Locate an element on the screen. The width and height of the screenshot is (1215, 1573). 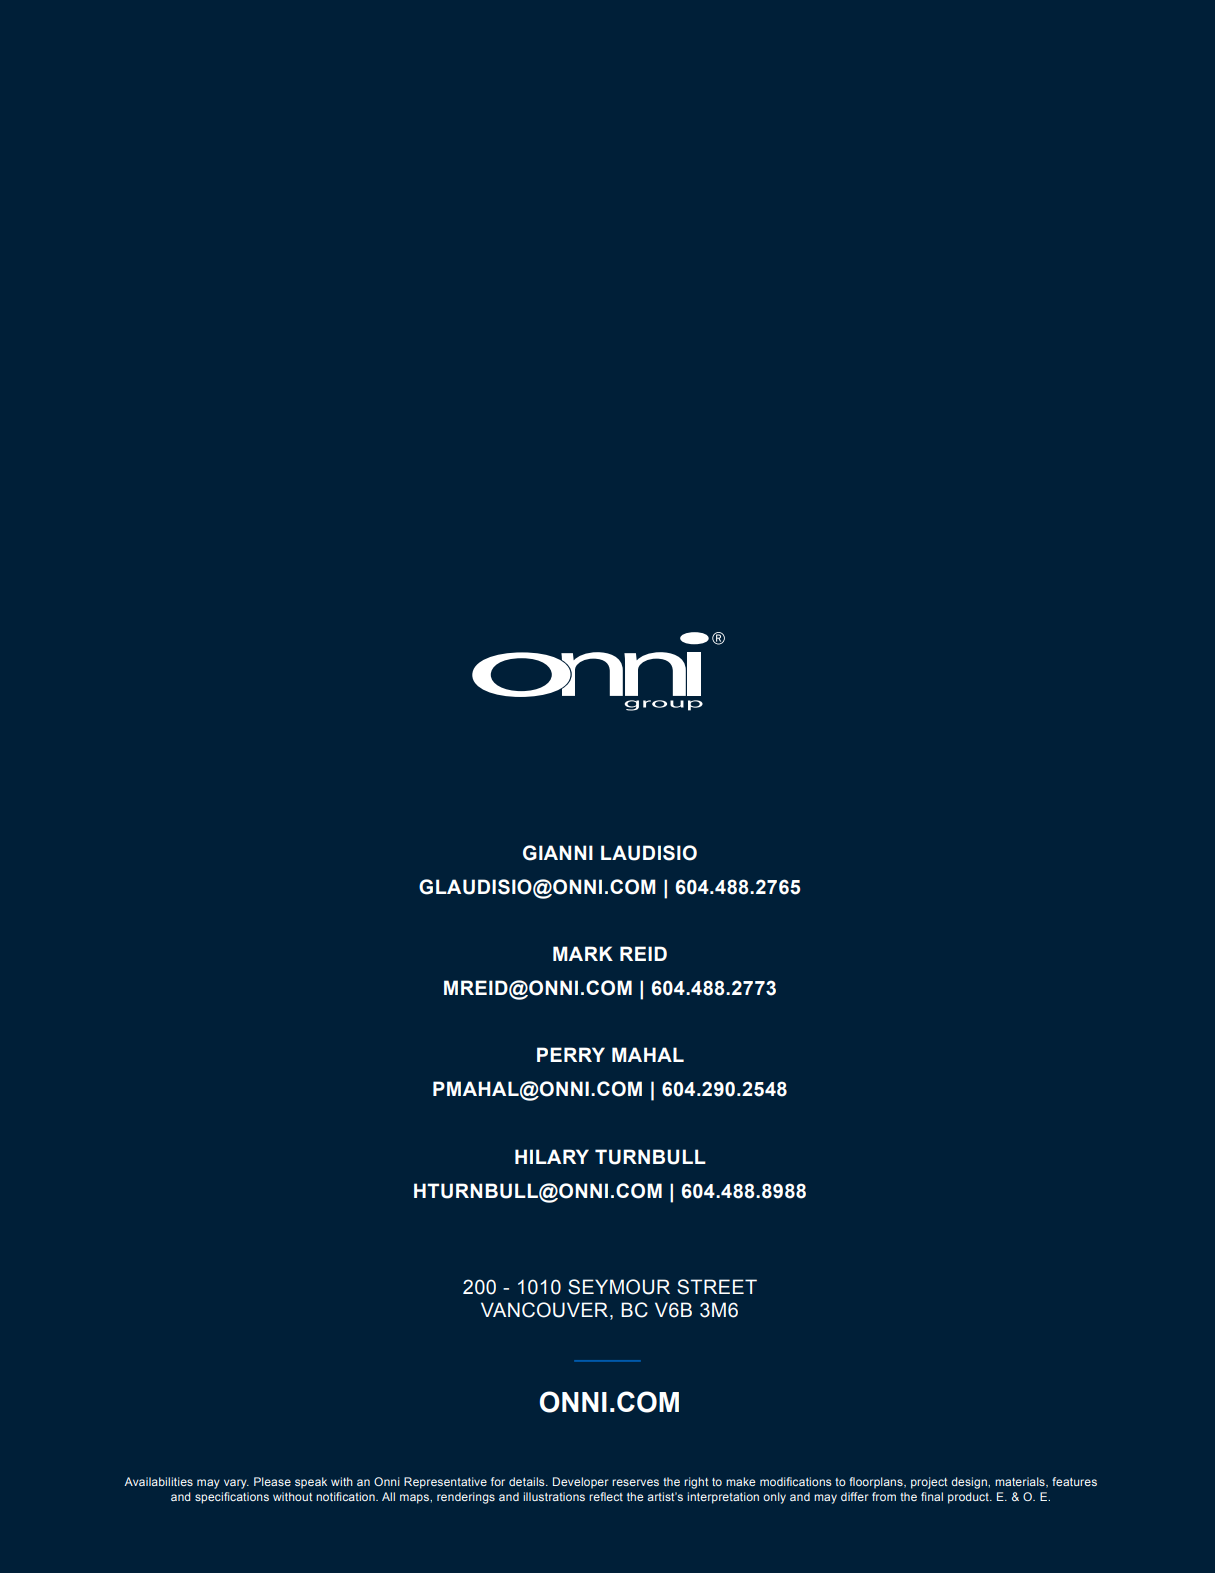
MARK is located at coordinates (583, 953).
